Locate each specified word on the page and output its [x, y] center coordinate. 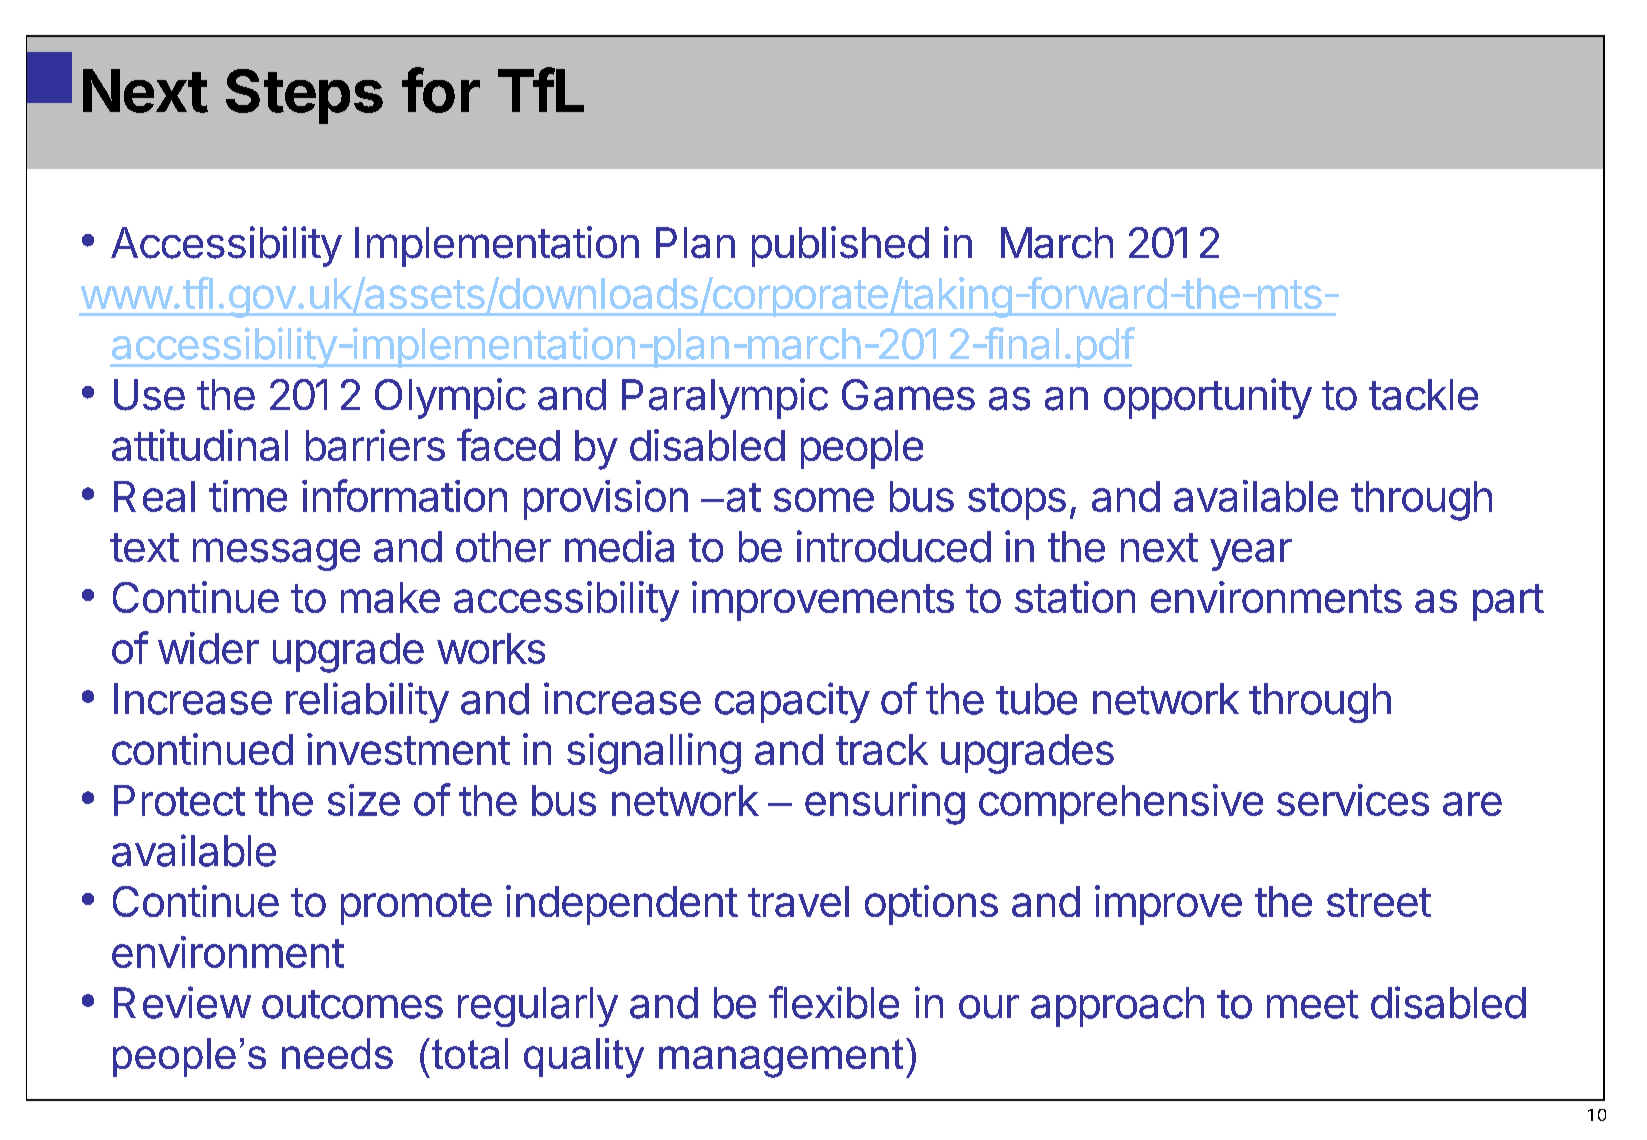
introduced [894, 546]
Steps [304, 96]
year [1251, 555]
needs [337, 1053]
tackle [1423, 395]
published [840, 246]
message [276, 554]
